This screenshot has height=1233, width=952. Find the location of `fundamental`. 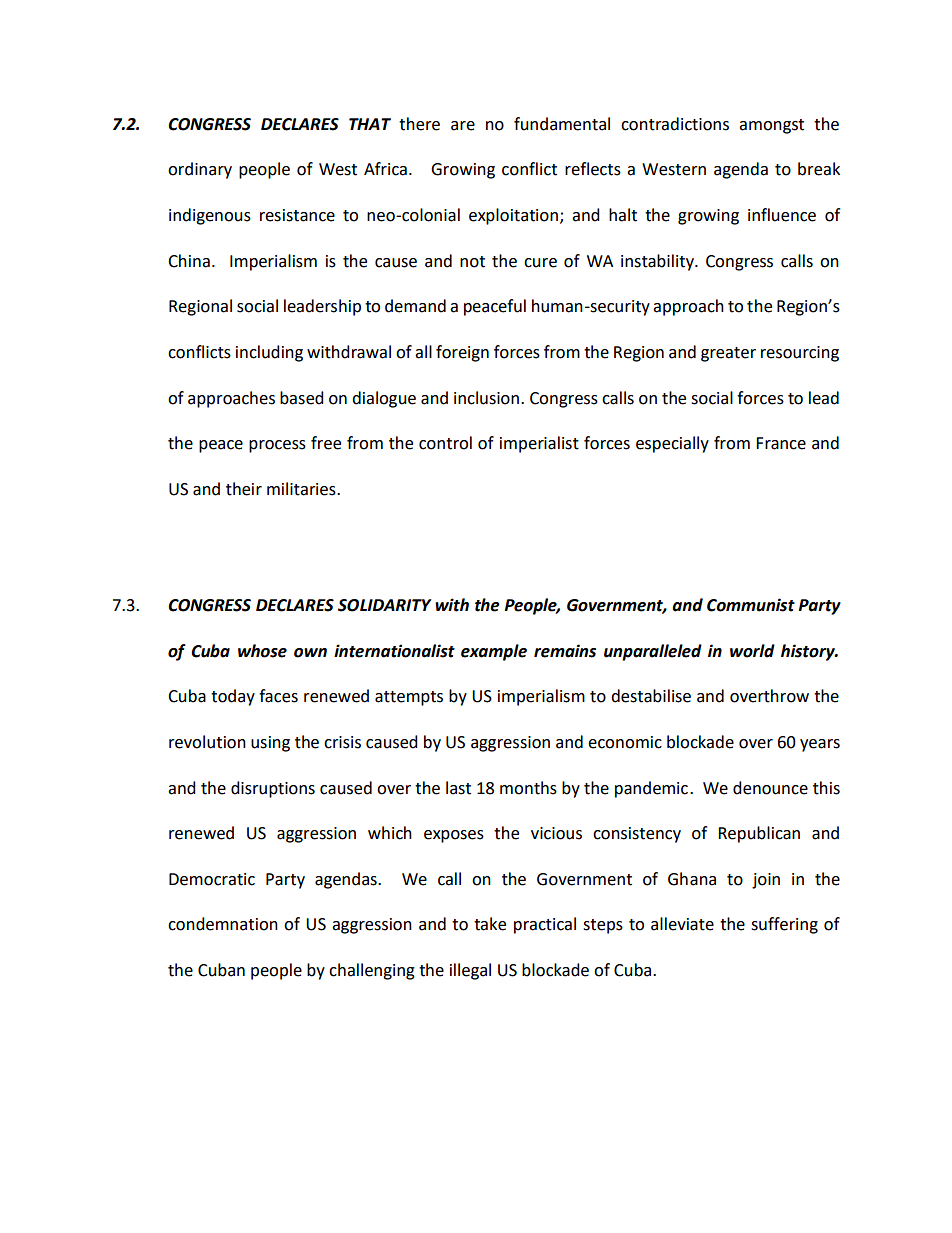

fundamental is located at coordinates (562, 124).
